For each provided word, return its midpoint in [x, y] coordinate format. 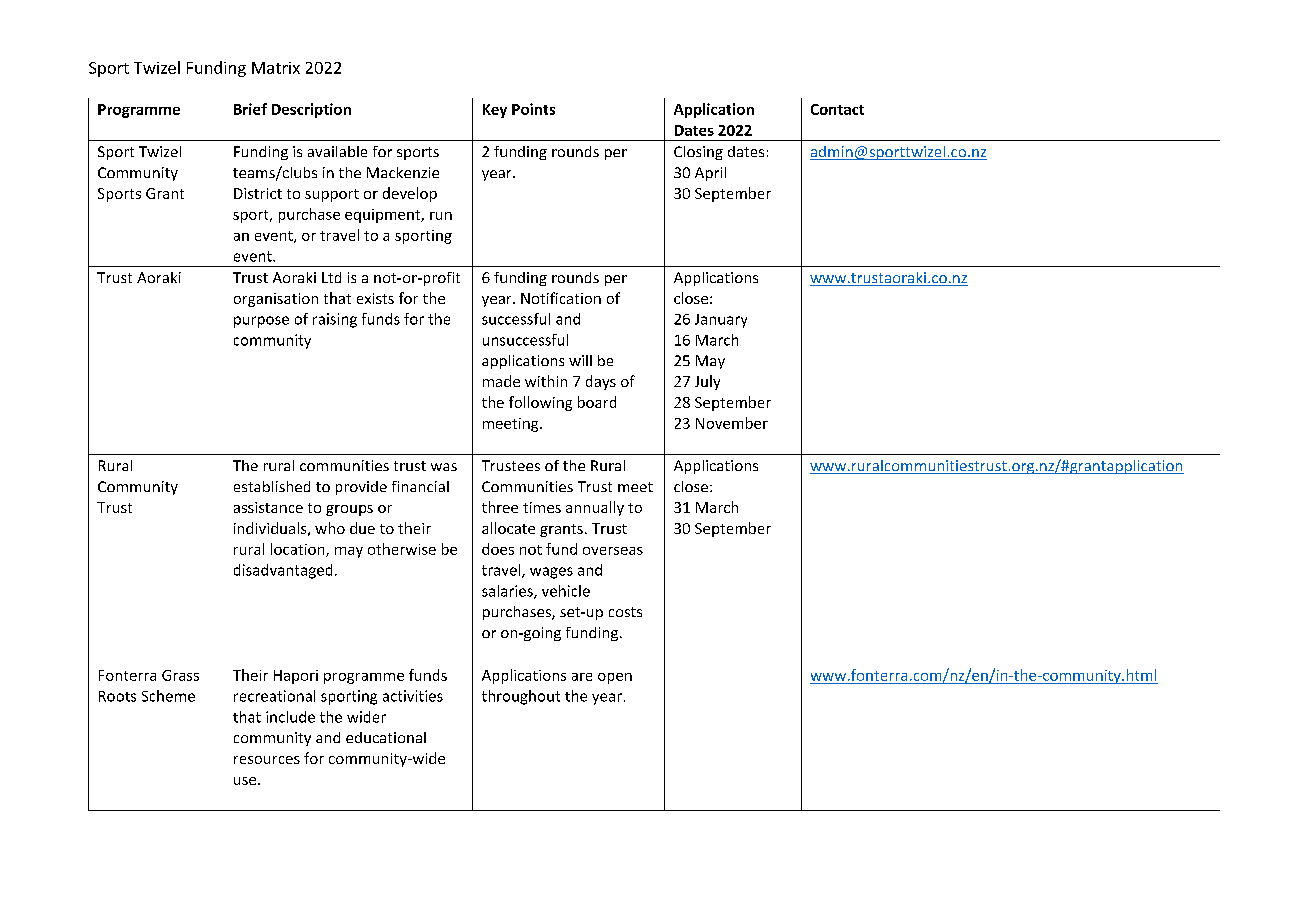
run [441, 216]
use [246, 781]
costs [625, 612]
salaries [508, 592]
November [732, 423]
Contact [837, 109]
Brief [250, 109]
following [540, 403]
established [272, 486]
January [721, 321]
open [615, 678]
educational [386, 737]
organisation [276, 300]
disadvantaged [283, 571]
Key [495, 111]
